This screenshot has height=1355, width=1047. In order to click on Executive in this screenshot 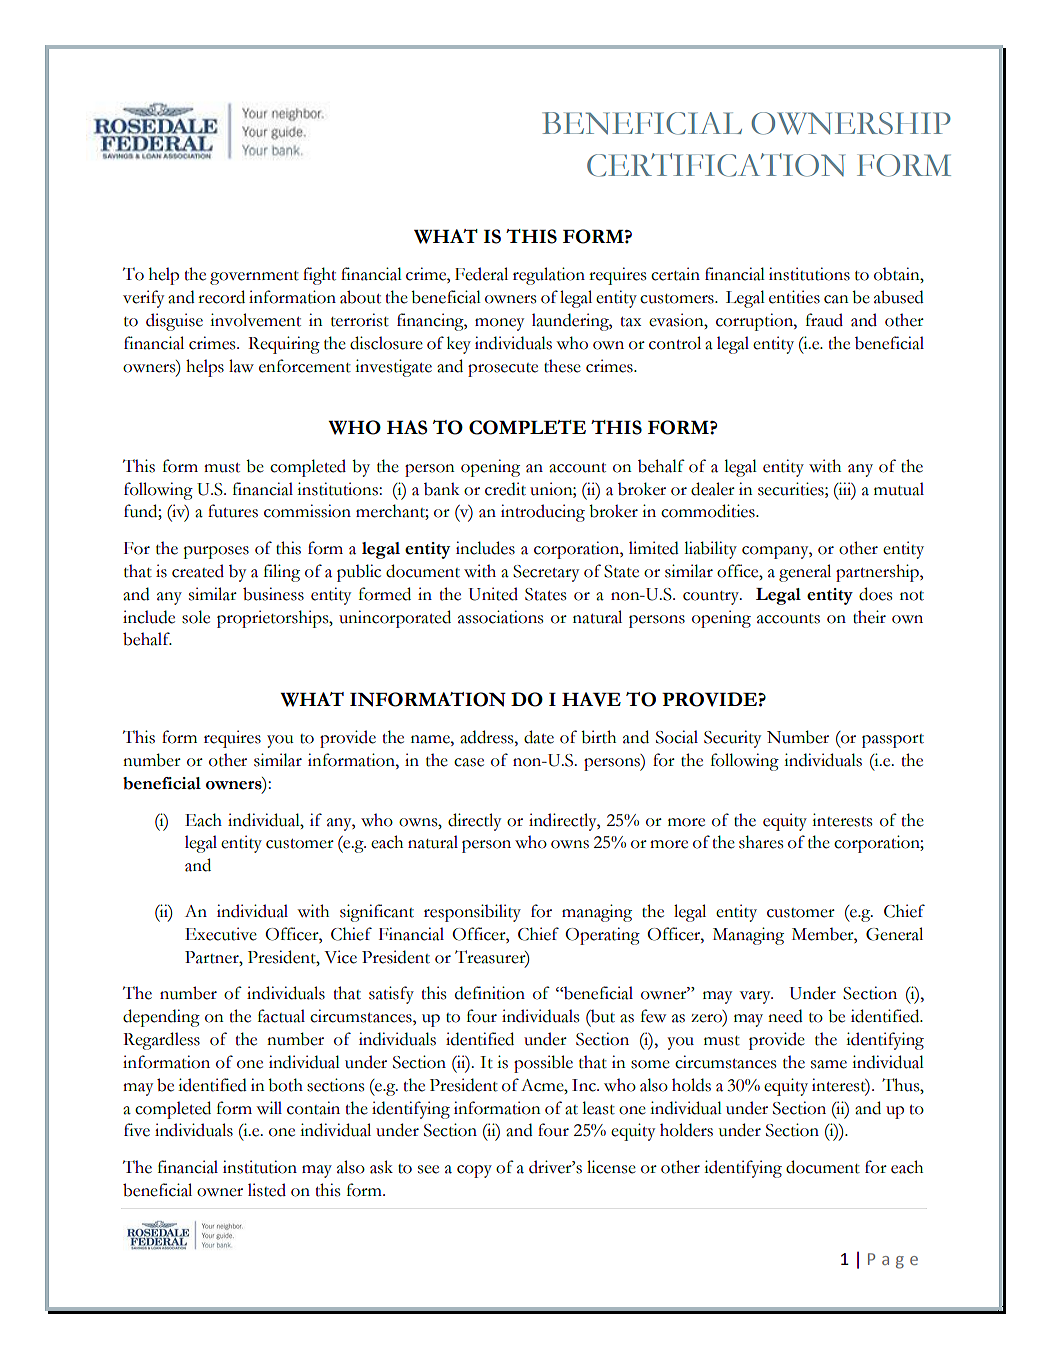, I will do `click(221, 934)`.
